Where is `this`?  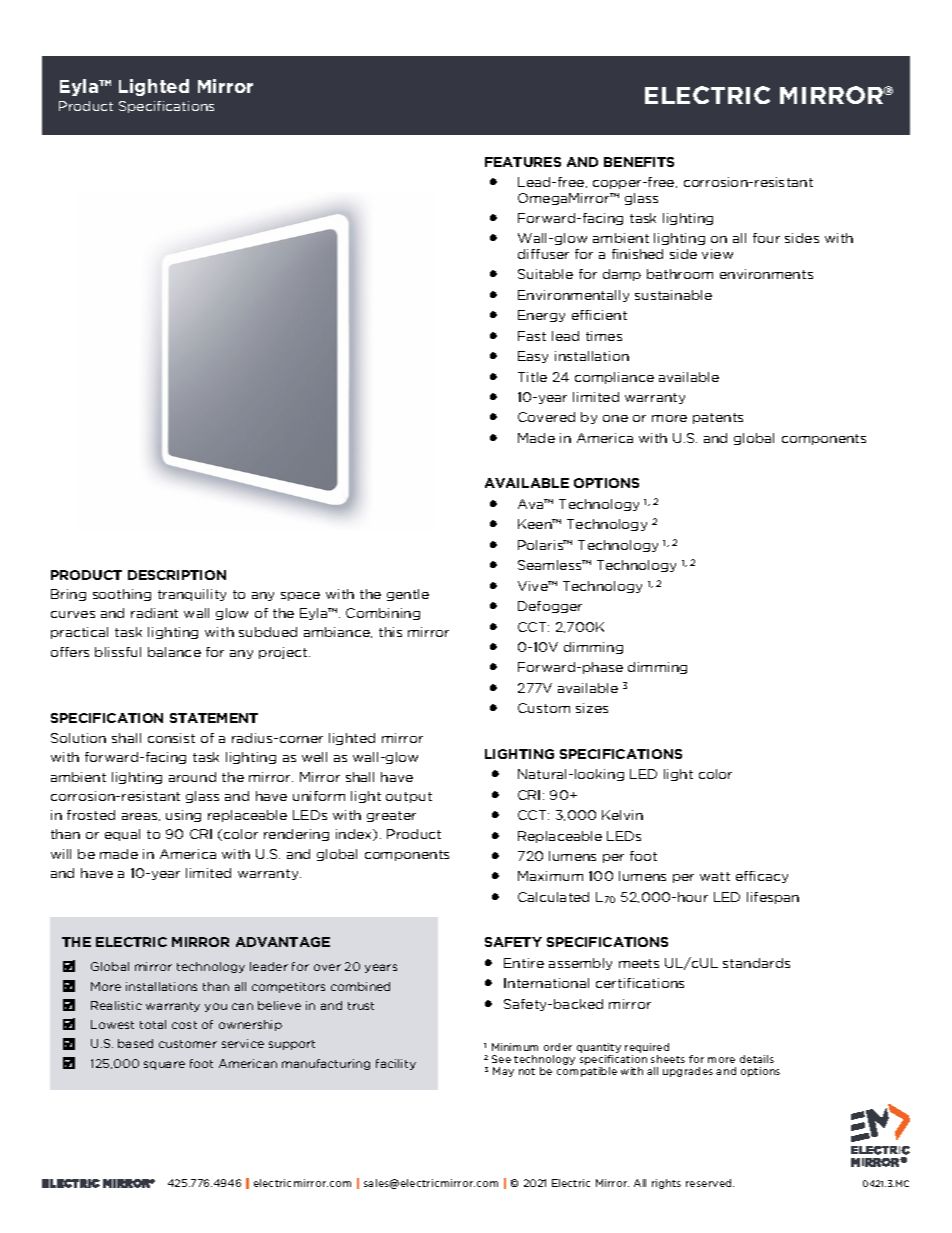 this is located at coordinates (390, 632).
